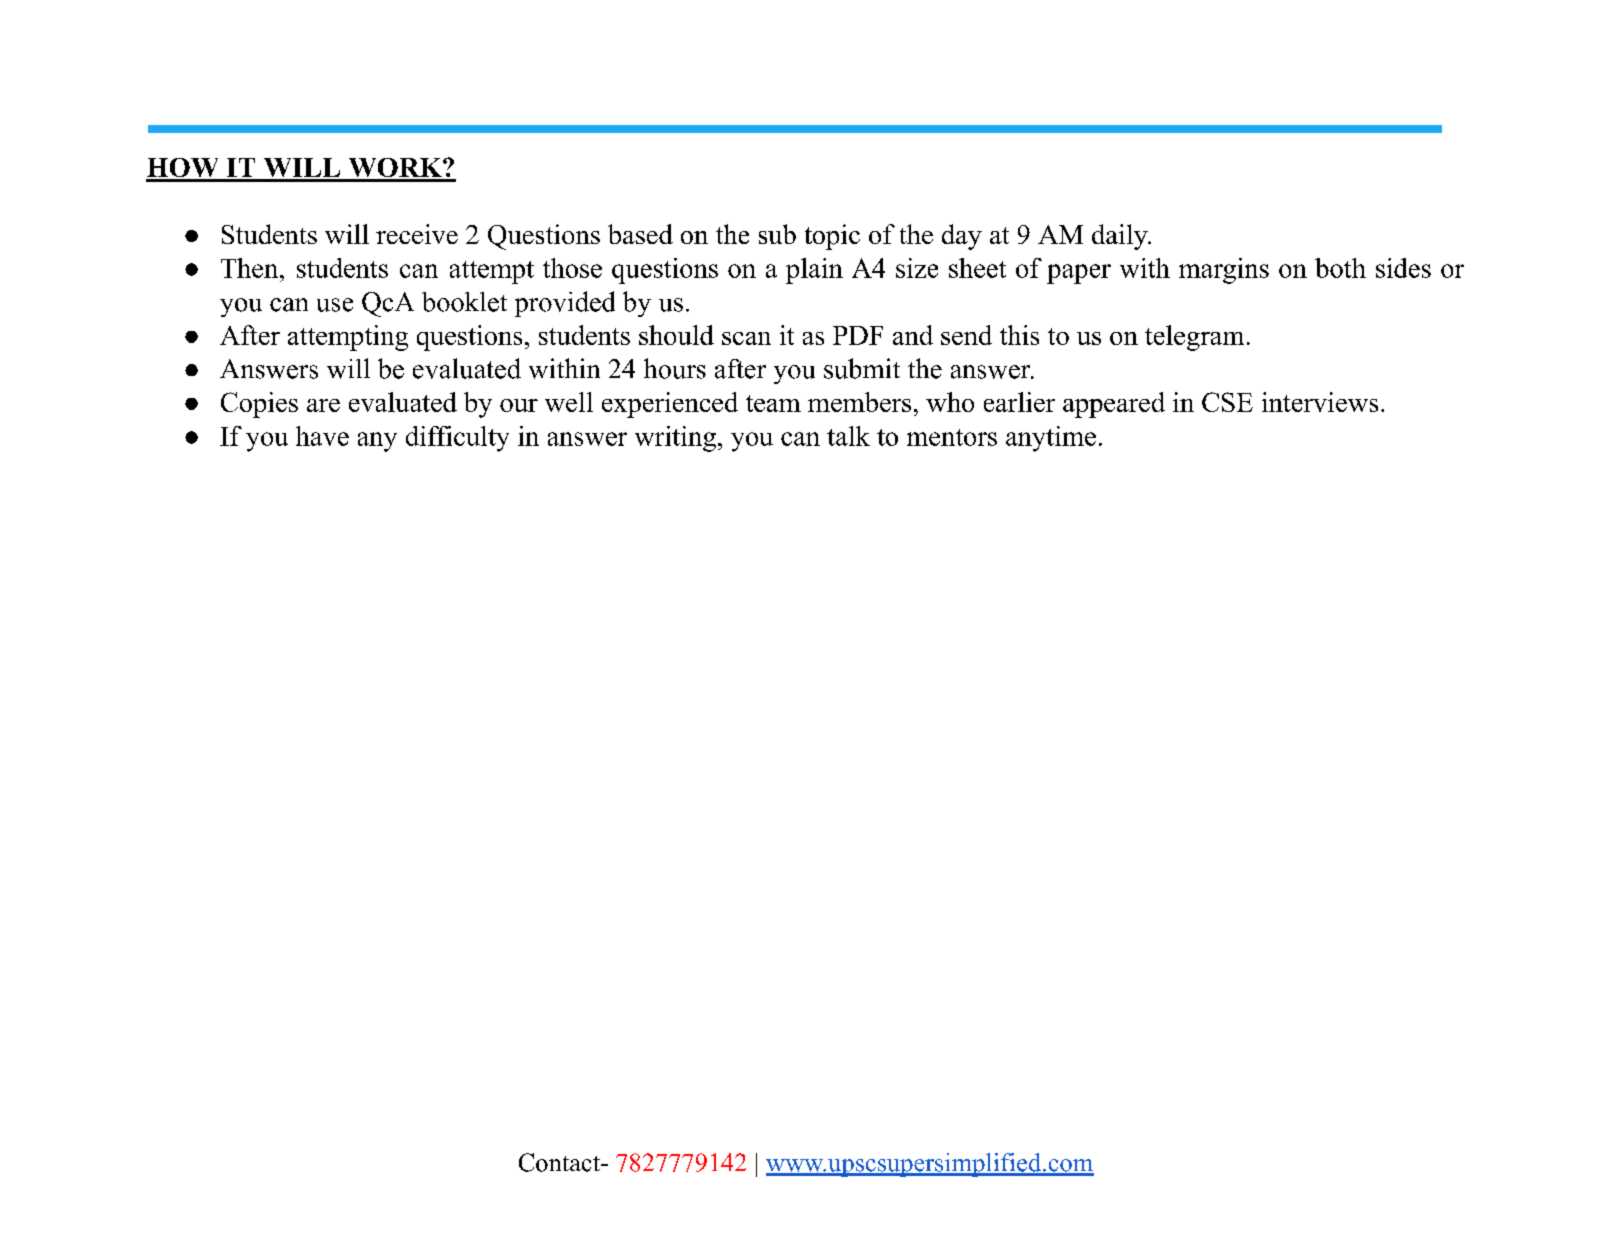 This page has width=1611, height=1245. I want to click on daily, so click(1121, 237).
